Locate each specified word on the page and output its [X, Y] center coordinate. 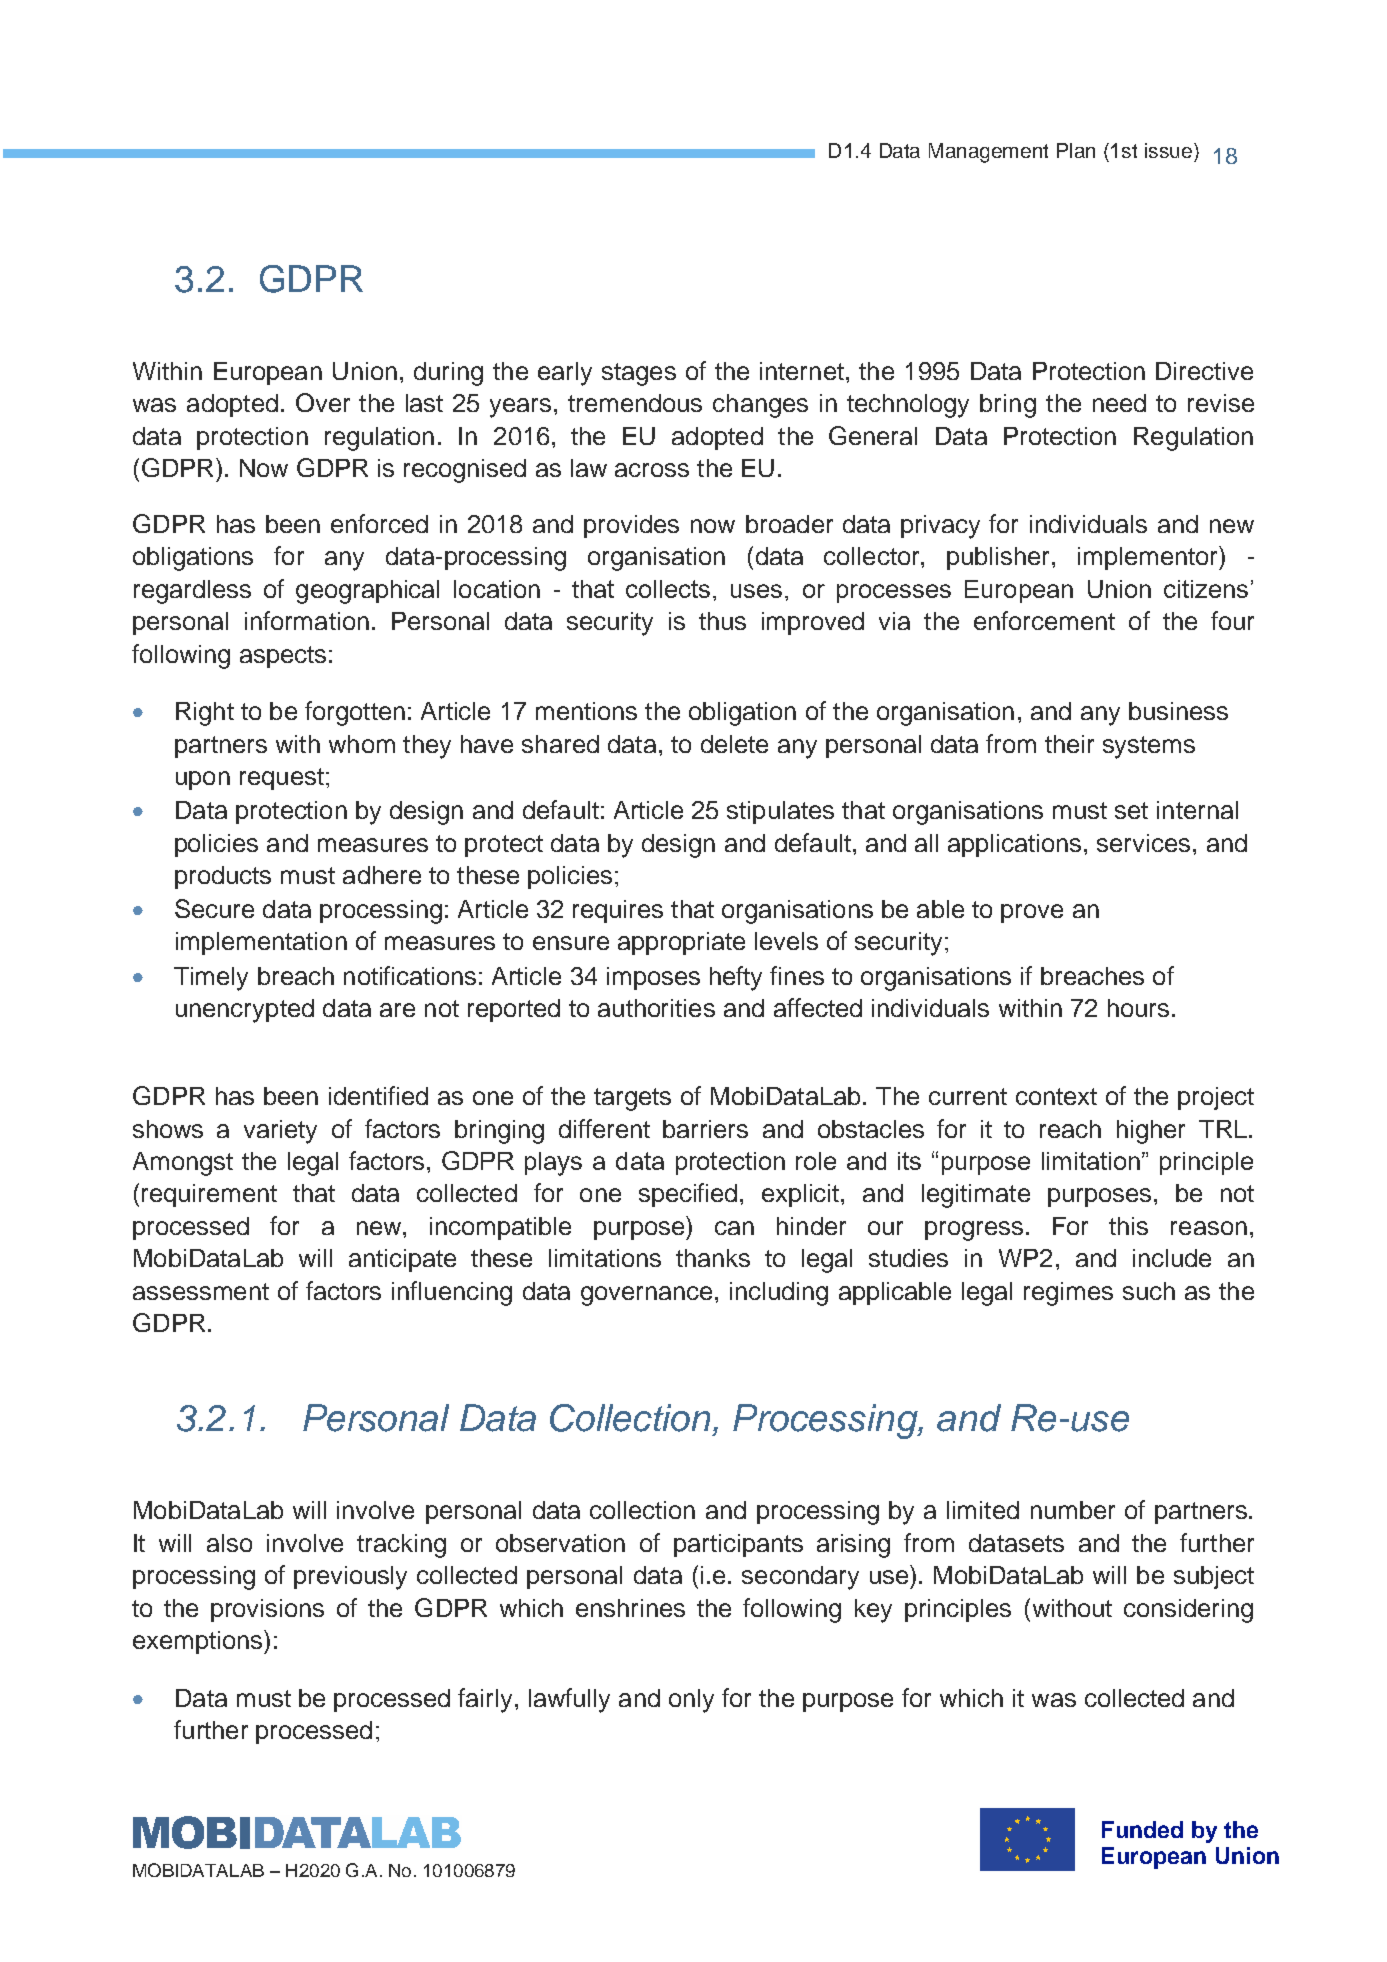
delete [734, 744]
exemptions [199, 1642]
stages [639, 374]
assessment [201, 1291]
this [1128, 1226]
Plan [1076, 150]
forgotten [355, 713]
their [1069, 744]
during [448, 374]
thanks [713, 1258]
